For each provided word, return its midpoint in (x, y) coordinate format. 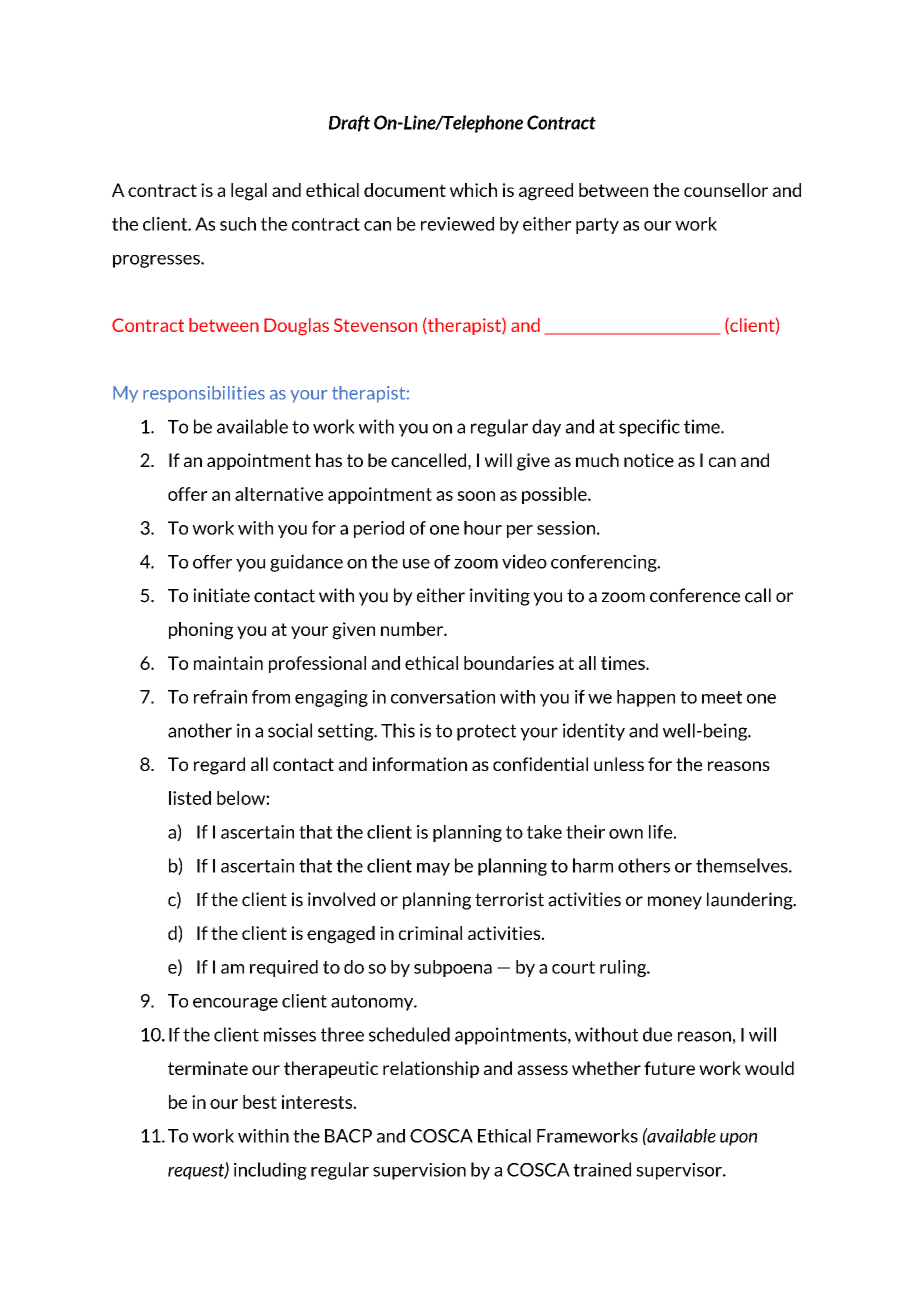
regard (219, 766)
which (473, 190)
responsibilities (204, 394)
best (260, 1102)
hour (483, 528)
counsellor (726, 190)
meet (722, 697)
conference (695, 595)
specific (649, 428)
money (675, 903)
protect (486, 732)
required (284, 968)
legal (249, 192)
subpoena (453, 968)
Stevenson (375, 325)
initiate (221, 595)
